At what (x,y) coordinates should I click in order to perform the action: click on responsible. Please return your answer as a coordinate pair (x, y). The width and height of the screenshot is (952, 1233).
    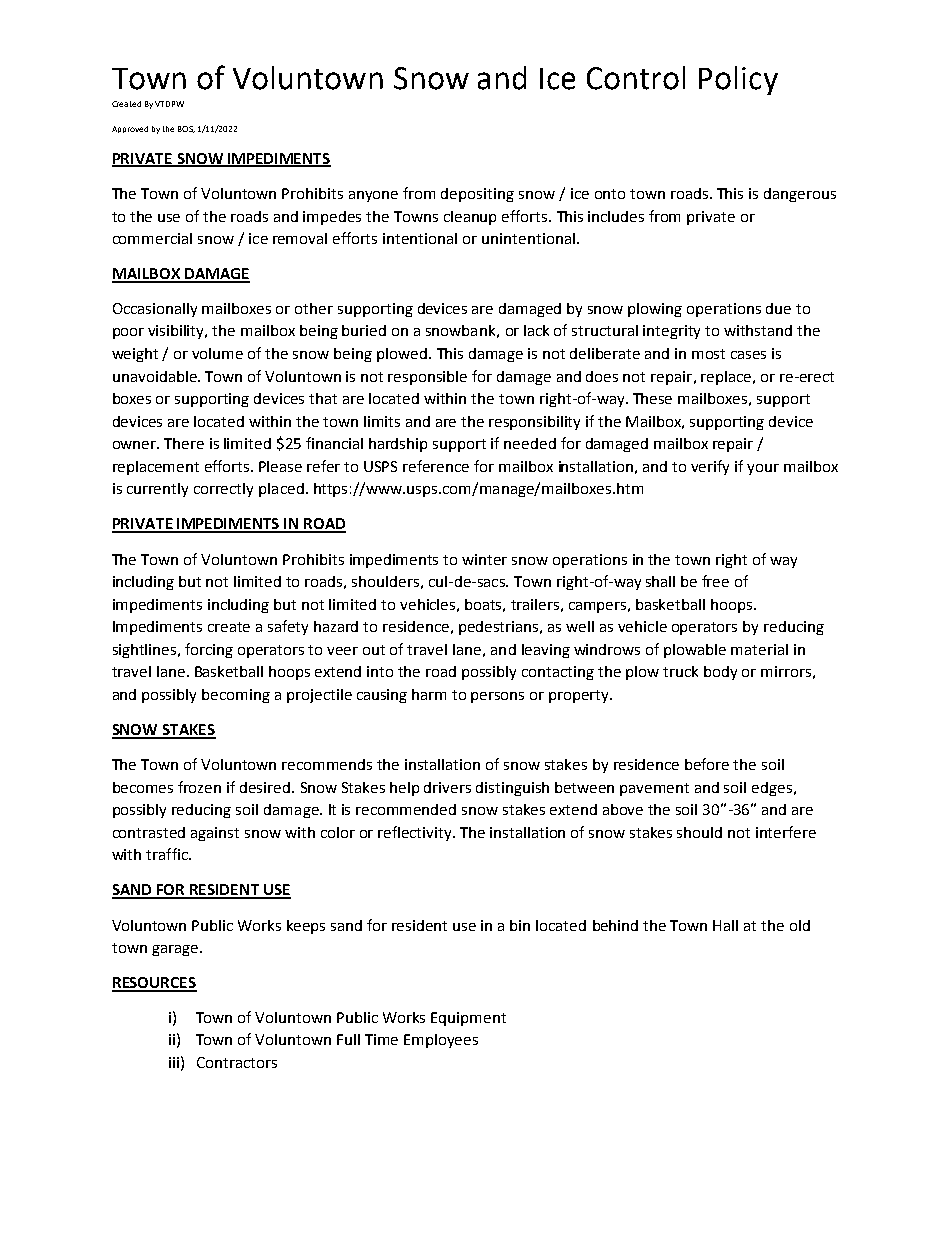
    Looking at the image, I should click on (427, 378).
